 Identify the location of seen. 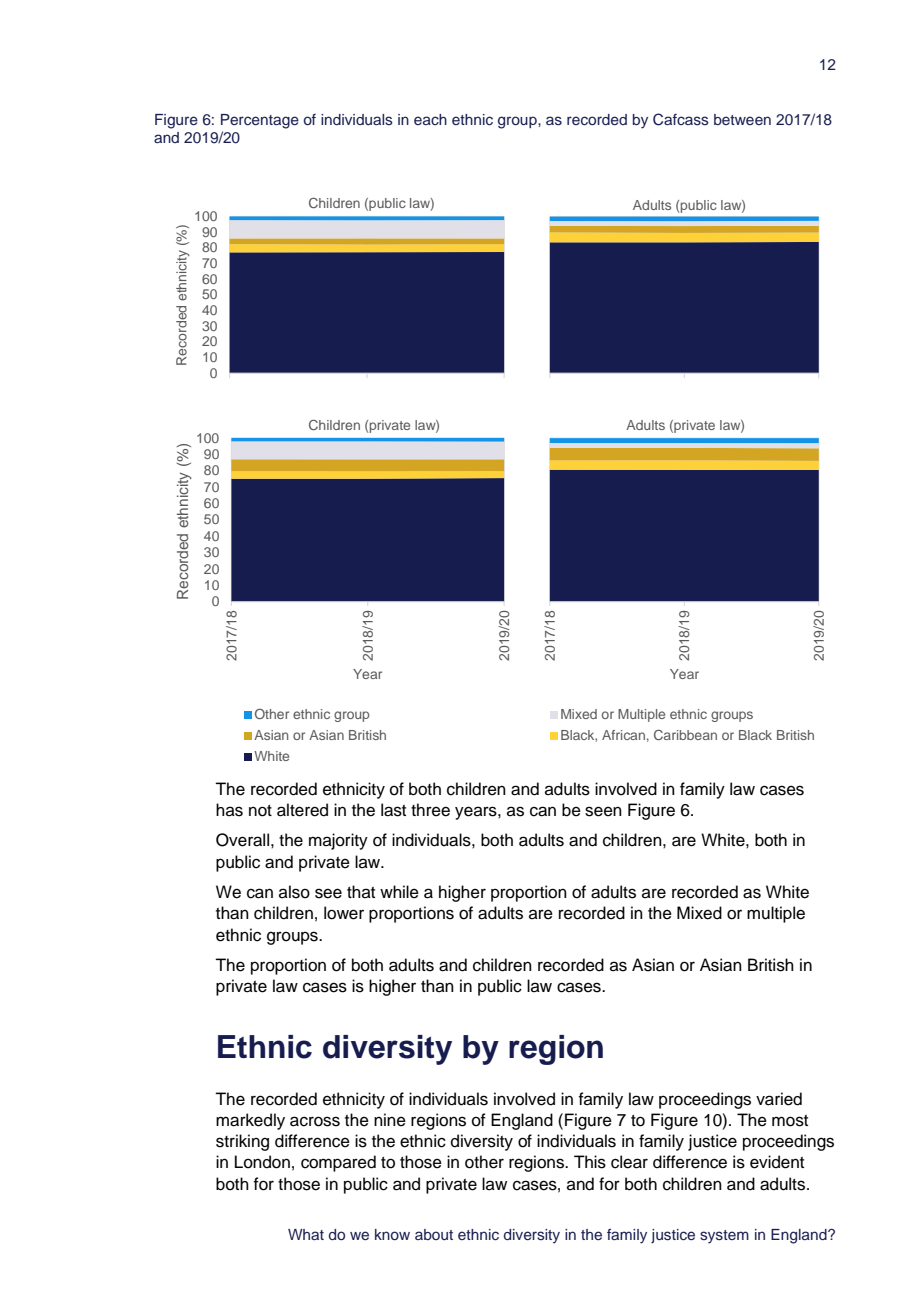
(603, 811).
